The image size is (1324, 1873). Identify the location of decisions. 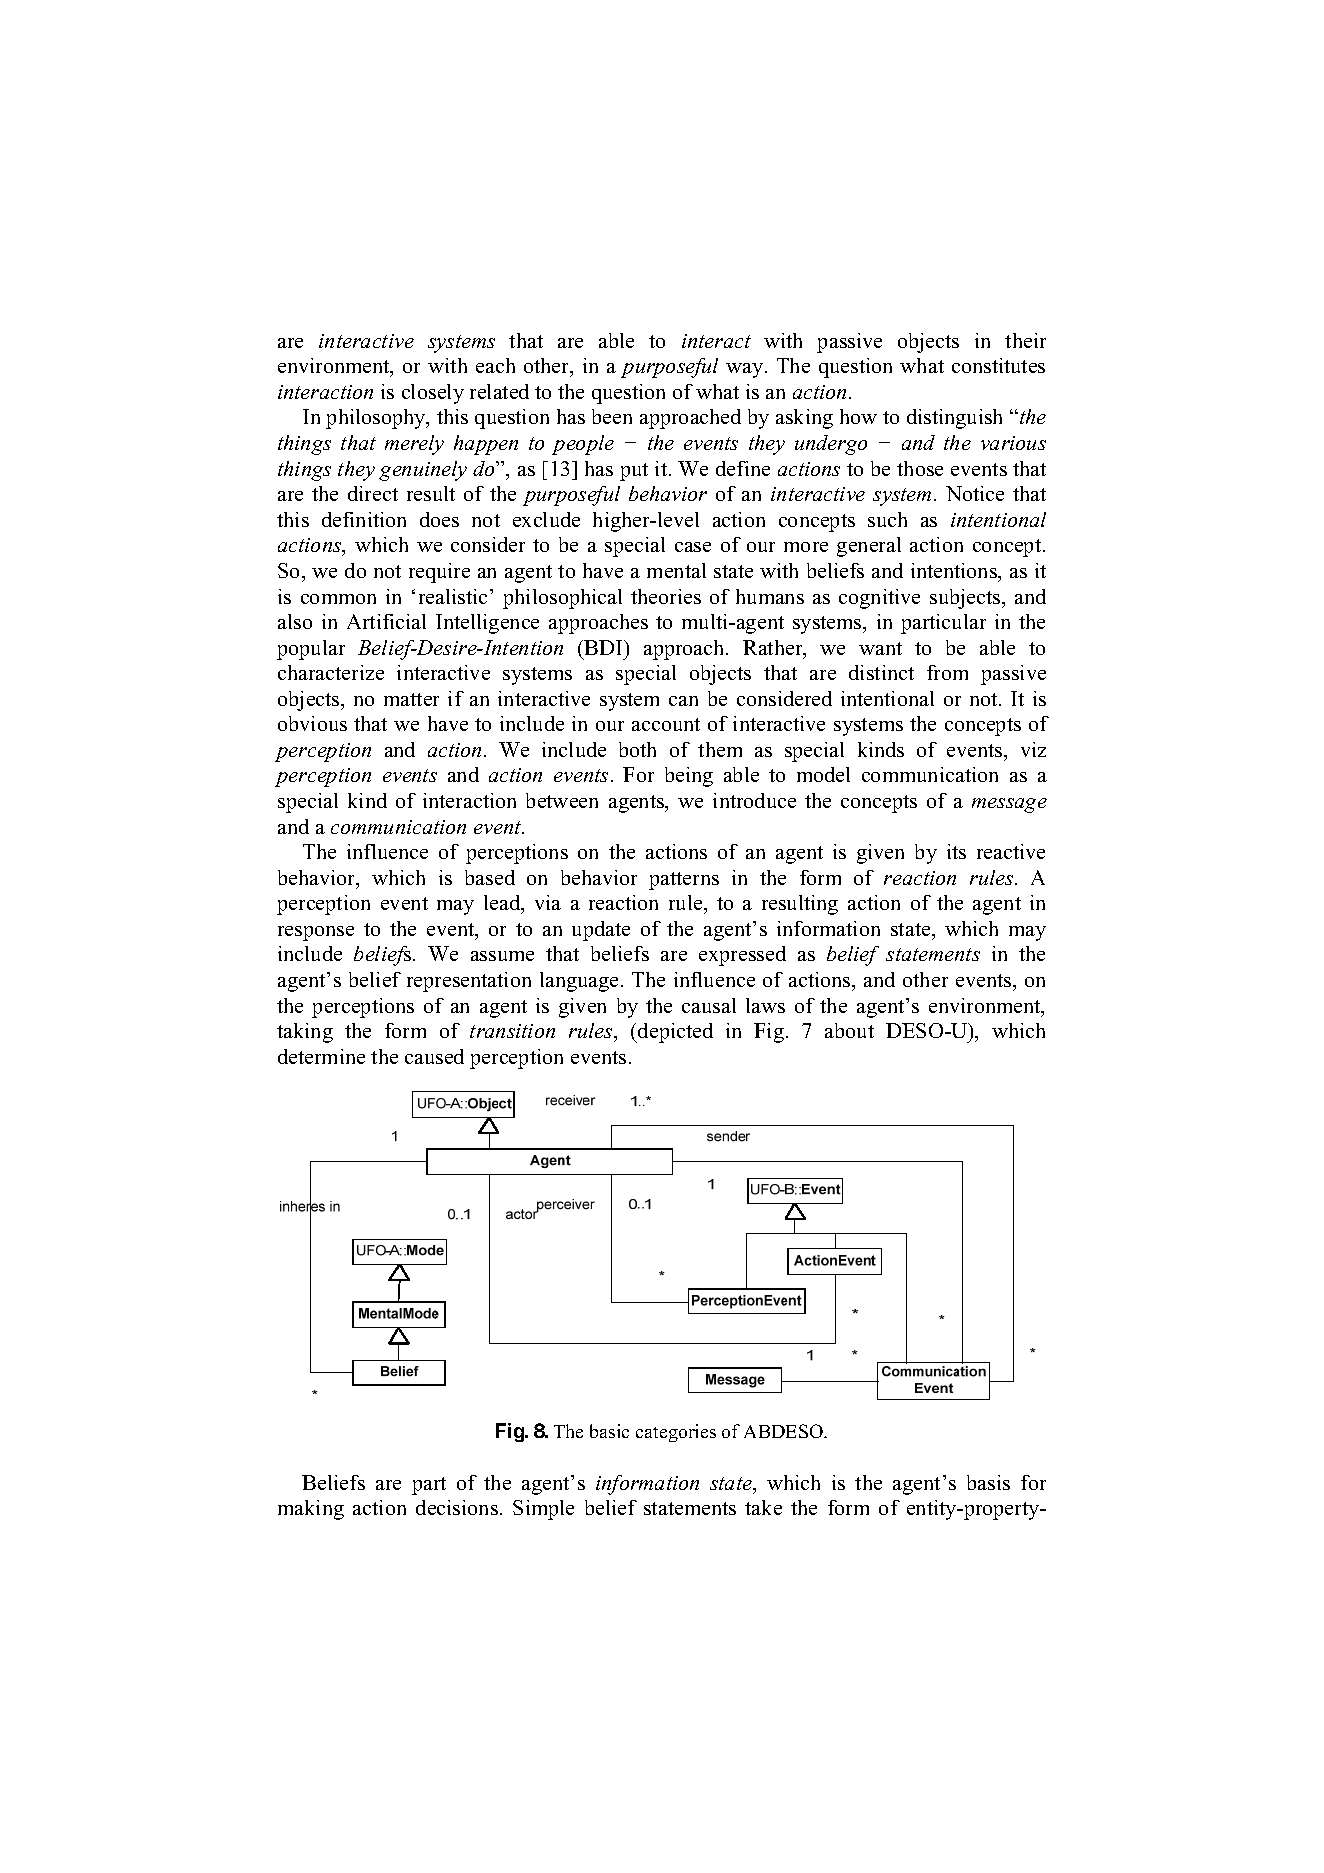
(457, 1507).
